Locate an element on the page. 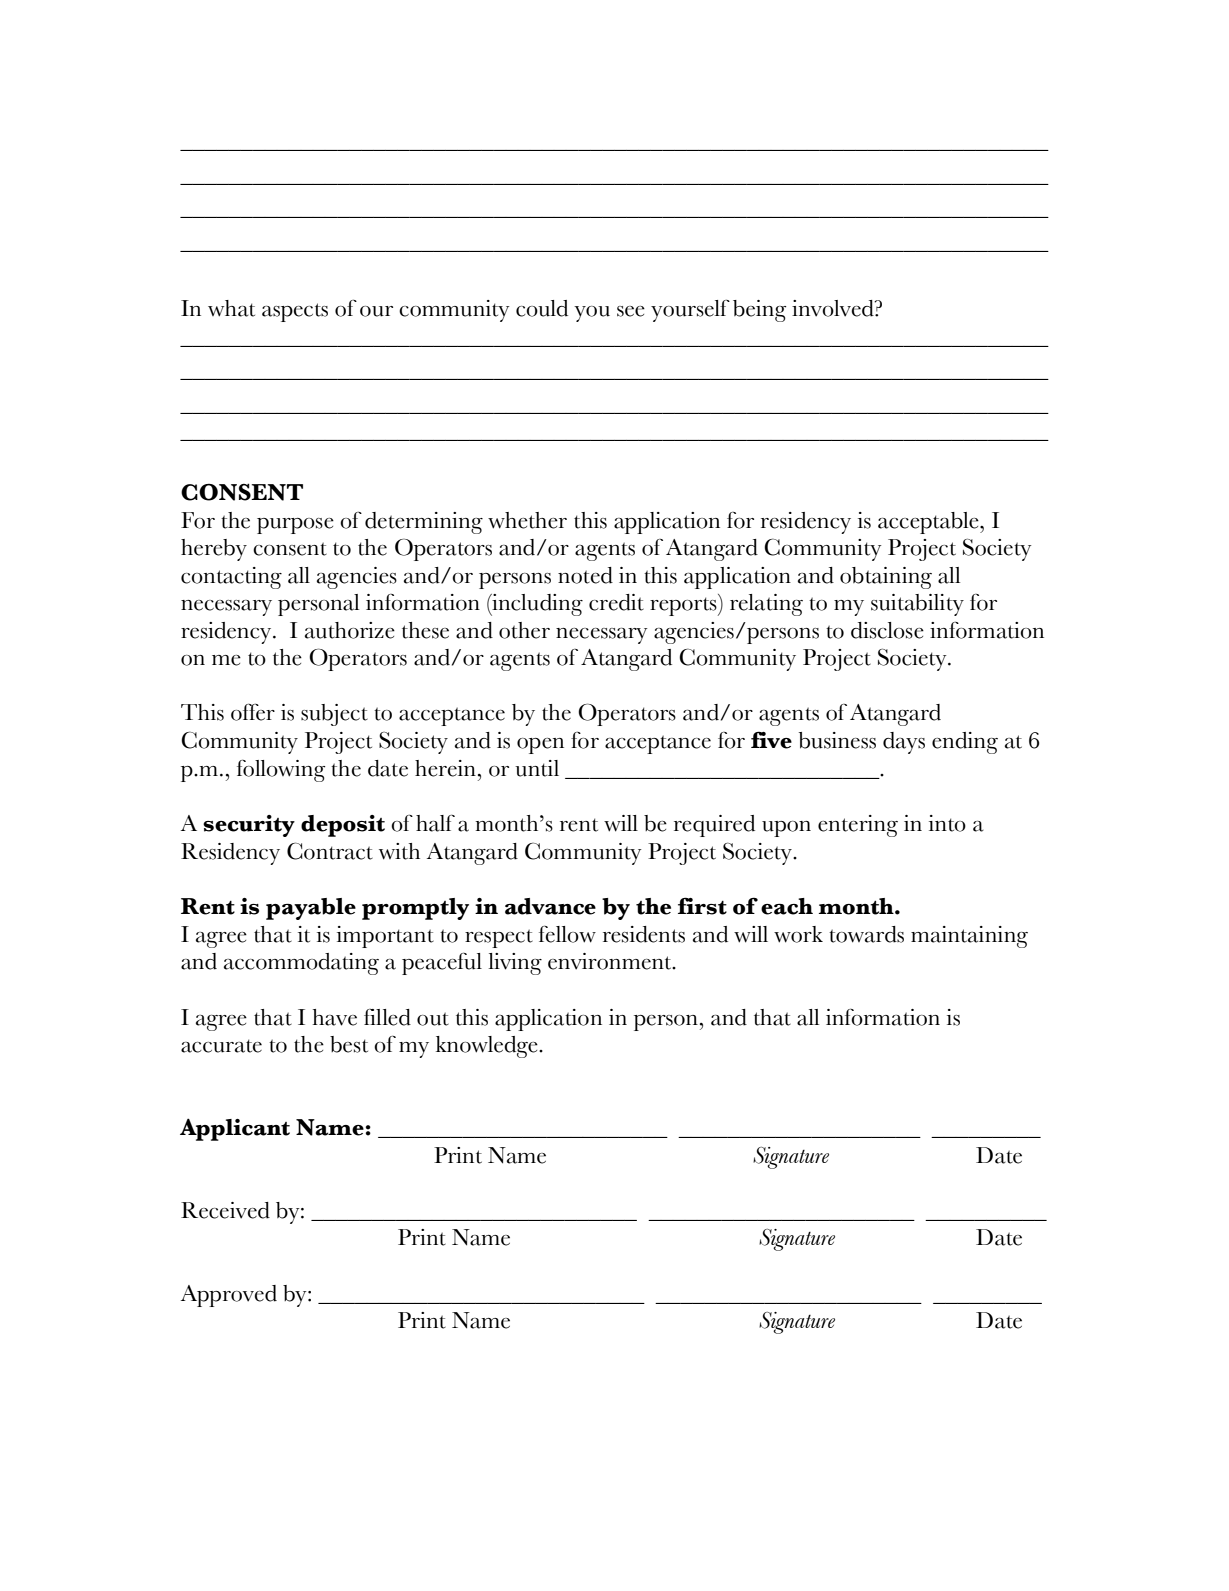 This image has width=1229, height=1591. accommodating is located at coordinates (301, 964).
